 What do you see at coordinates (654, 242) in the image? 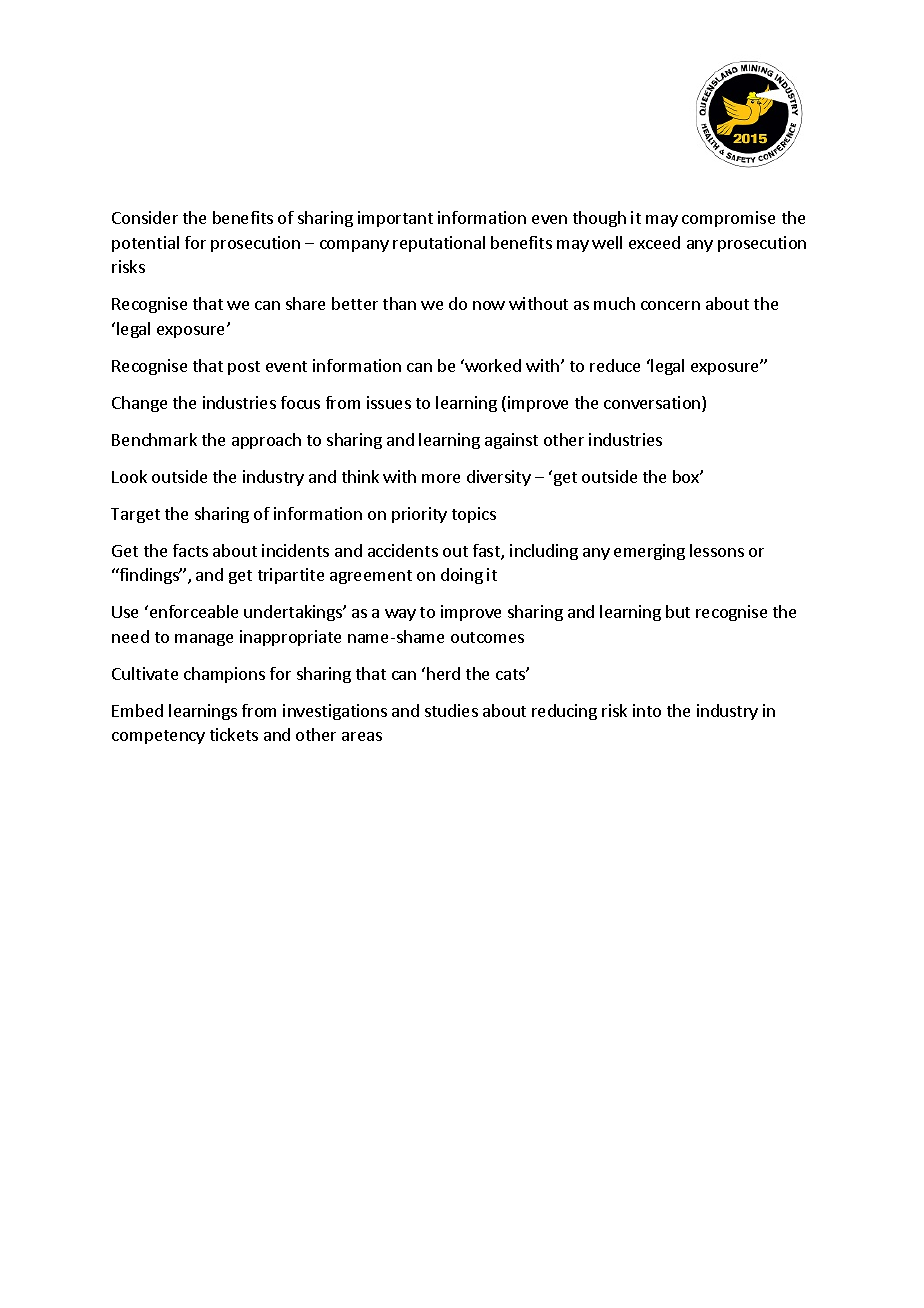
I see `exceed` at bounding box center [654, 242].
